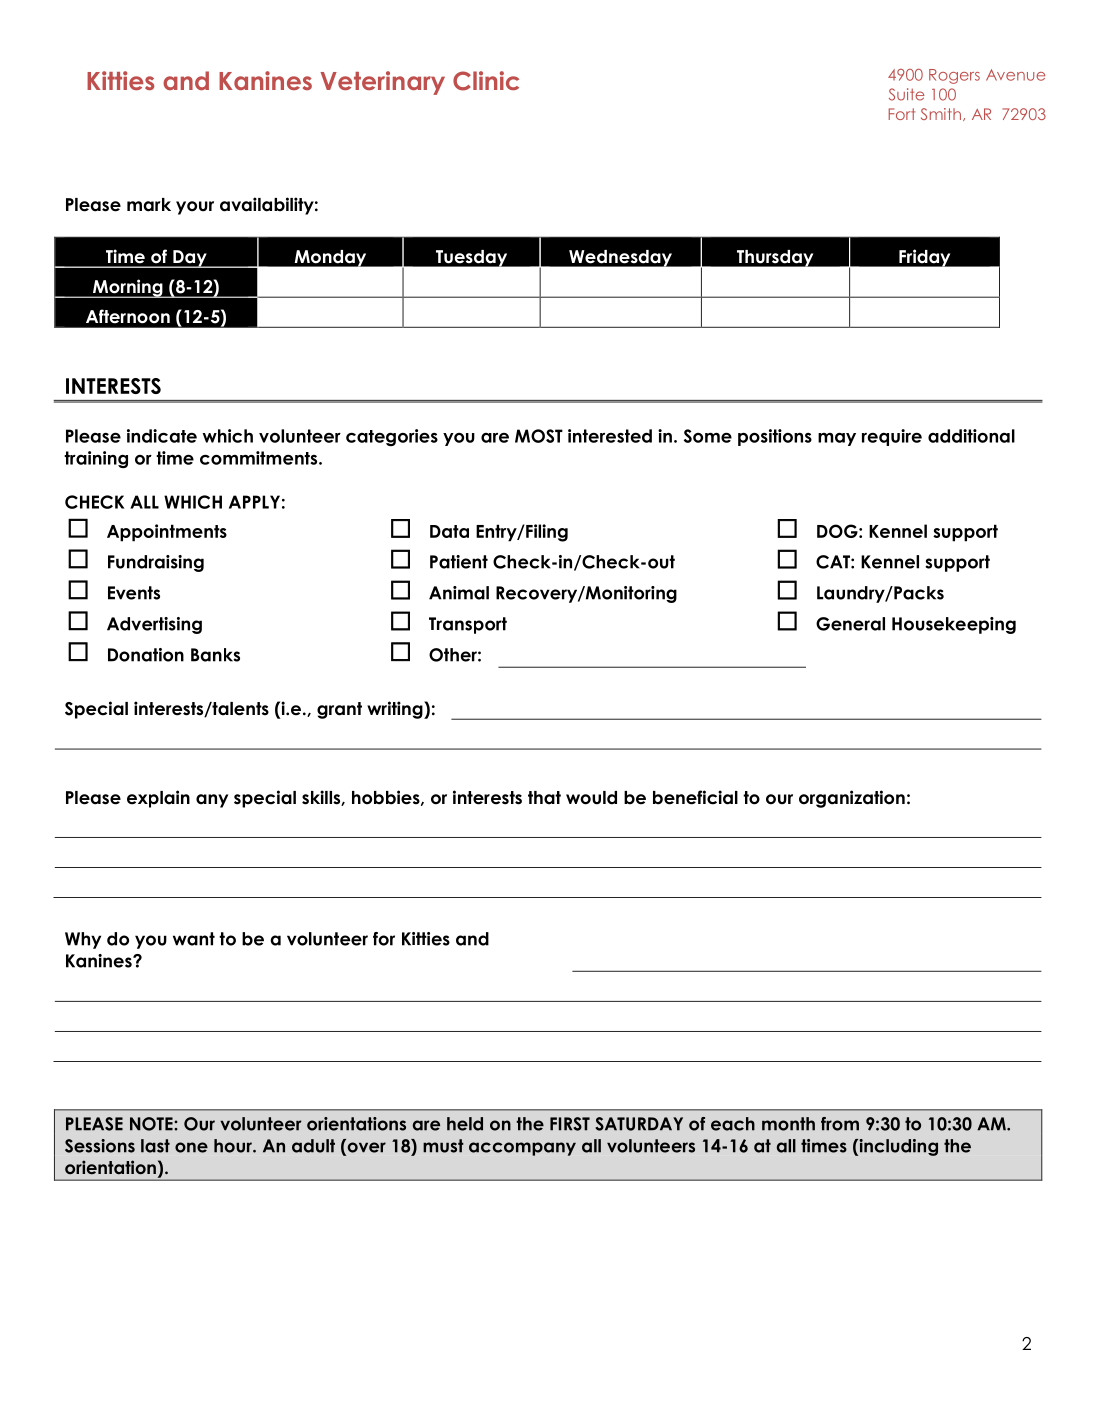  What do you see at coordinates (486, 81) in the document?
I see `Clinic` at bounding box center [486, 81].
